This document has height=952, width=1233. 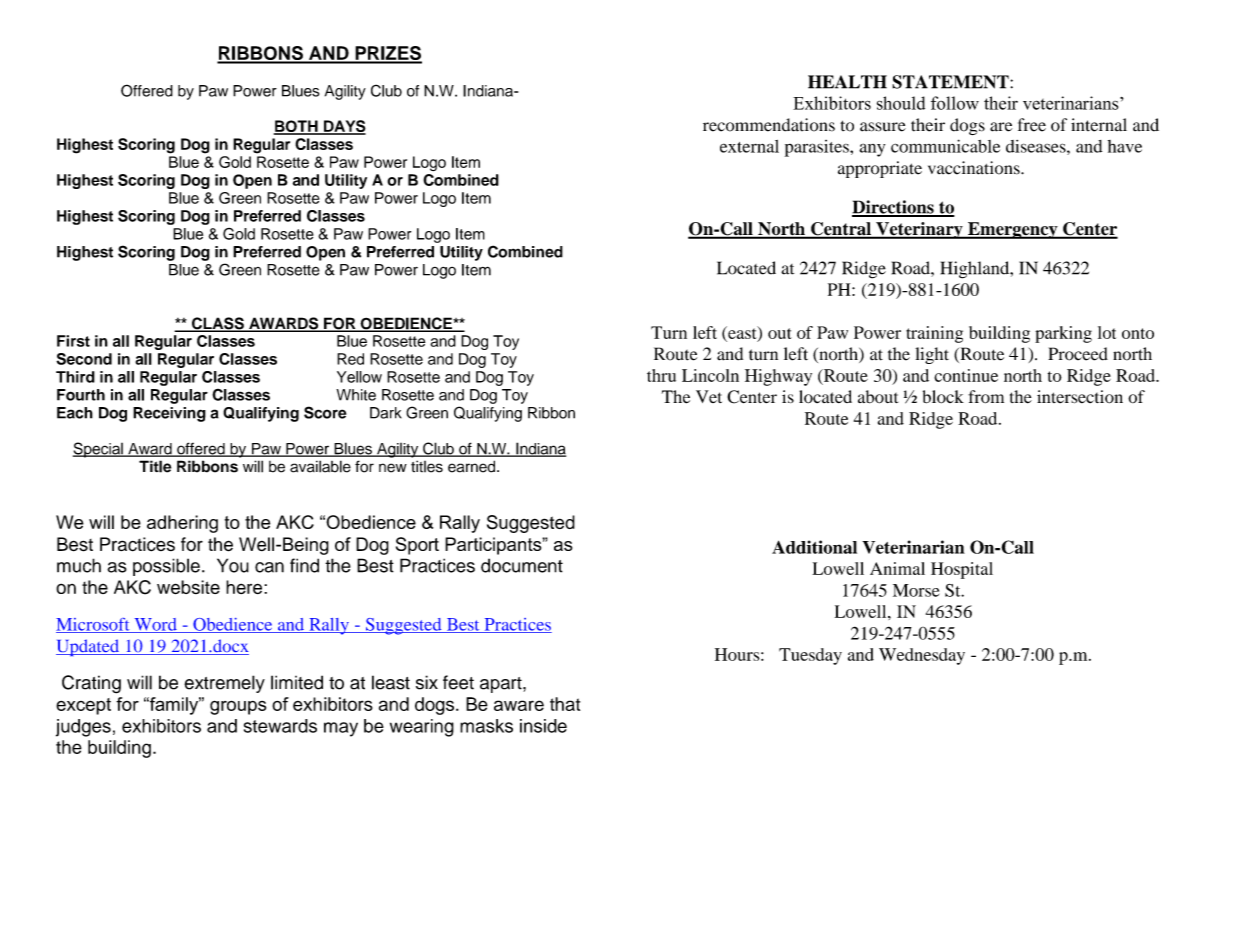 I want to click on Receiving, so click(x=169, y=414).
